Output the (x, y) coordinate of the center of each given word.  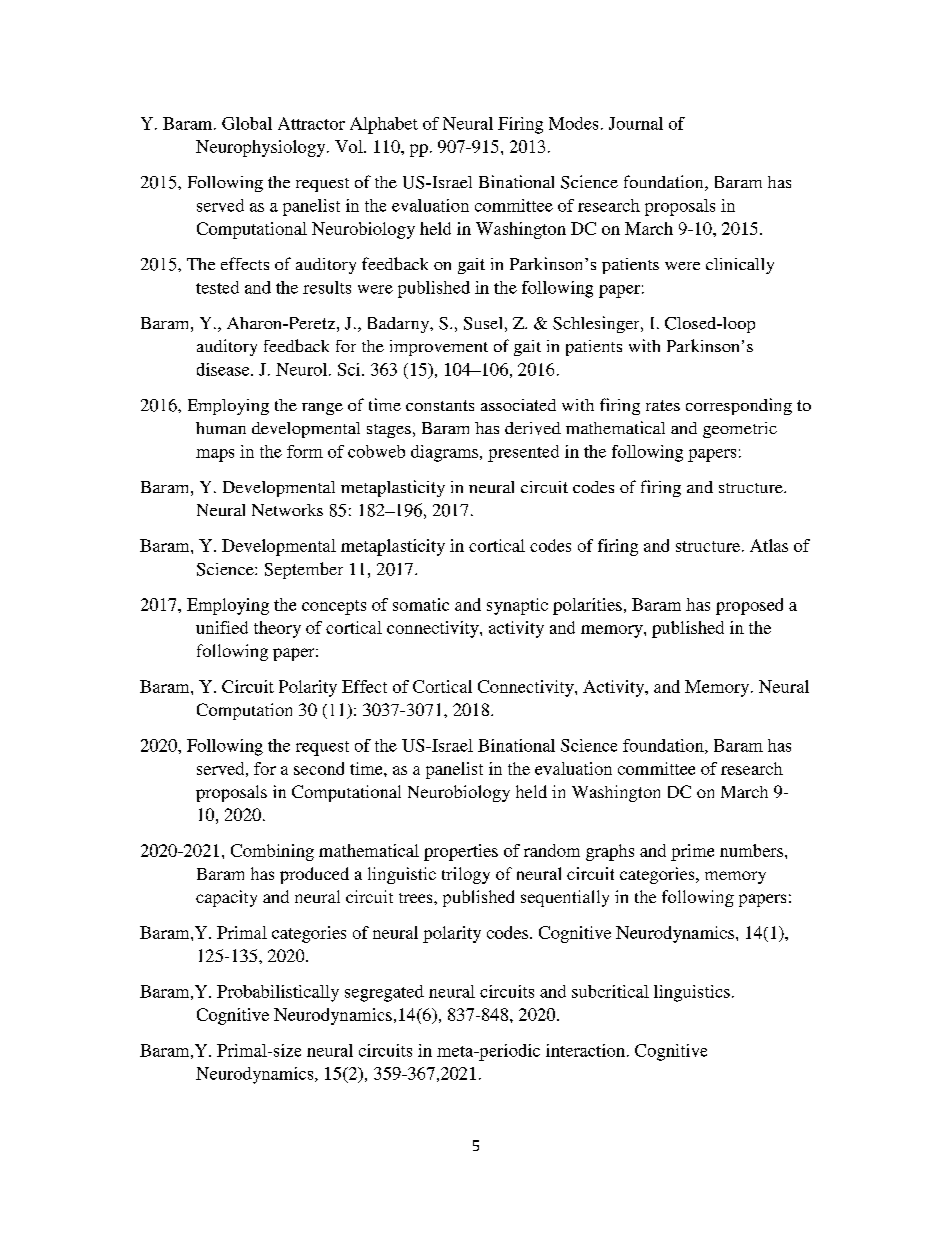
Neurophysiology (262, 148)
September (304, 570)
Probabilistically (278, 993)
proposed (749, 606)
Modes (573, 123)
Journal (636, 123)
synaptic (517, 606)
